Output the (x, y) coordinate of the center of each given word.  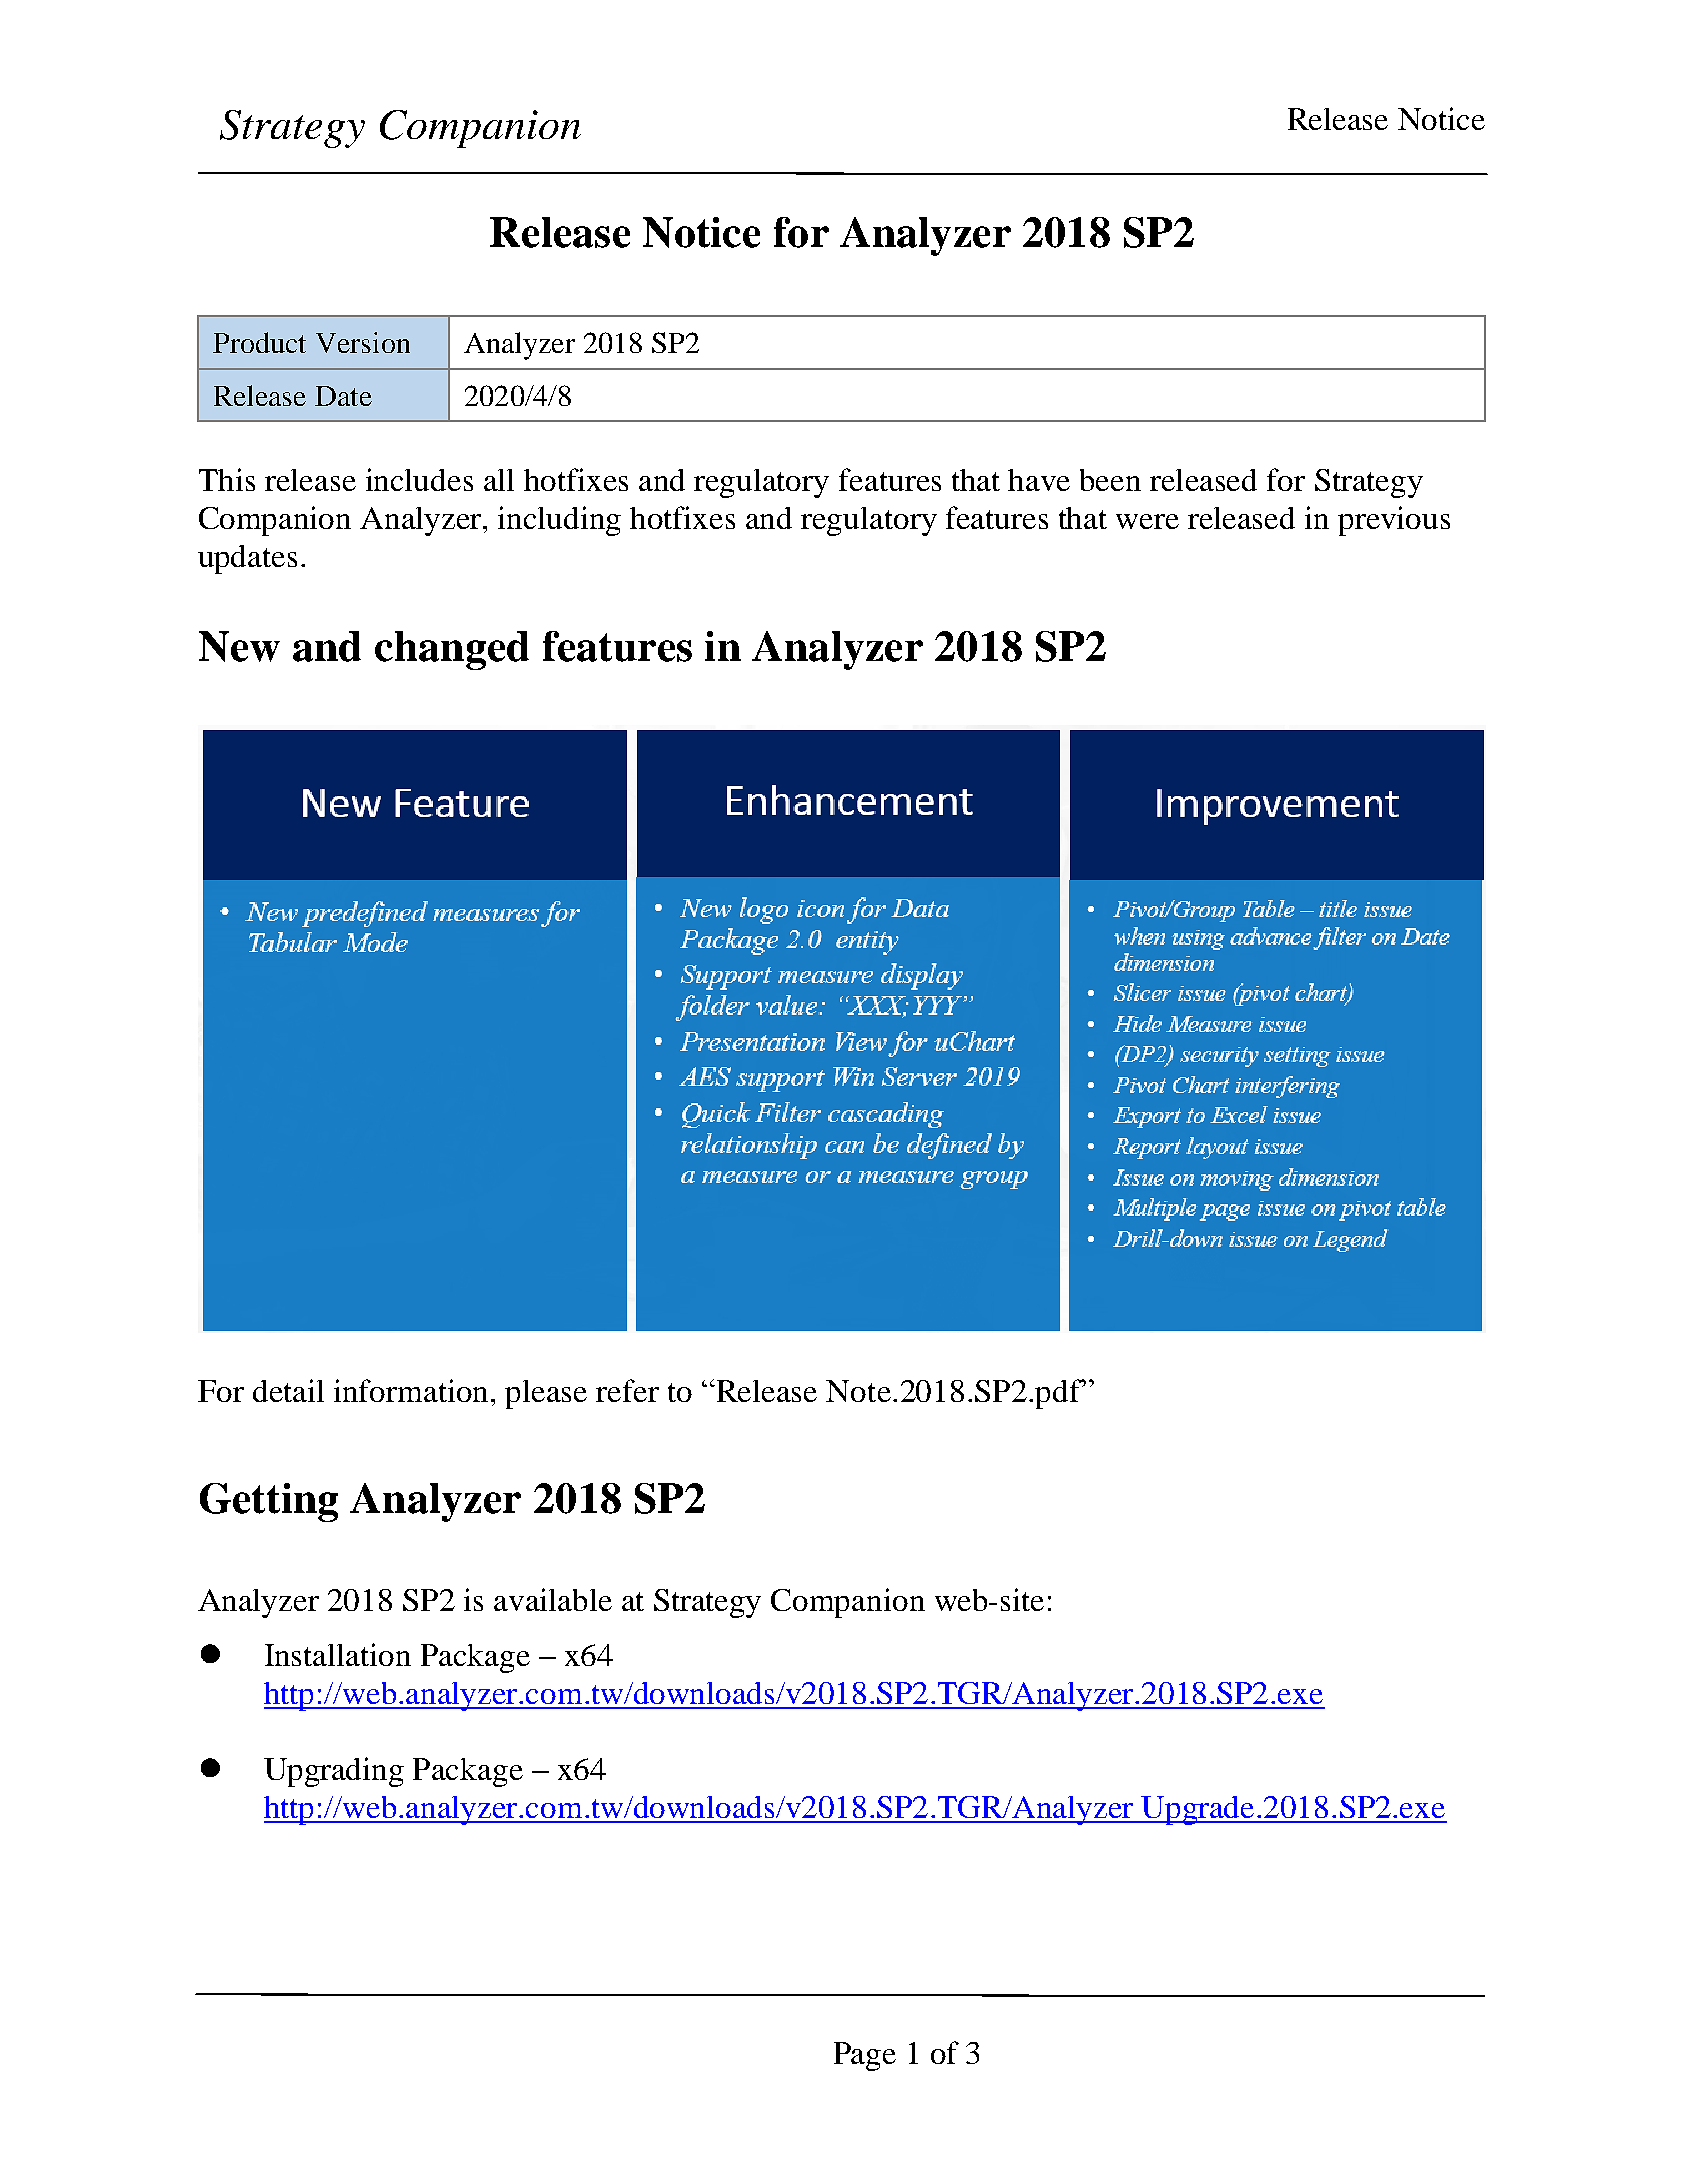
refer (627, 1390)
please (546, 1394)
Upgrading (334, 1772)
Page (865, 2056)
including (559, 521)
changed (452, 650)
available (553, 1599)
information (413, 1390)
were (1147, 521)
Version (363, 342)
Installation (338, 1654)
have (1039, 480)
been (1110, 480)
